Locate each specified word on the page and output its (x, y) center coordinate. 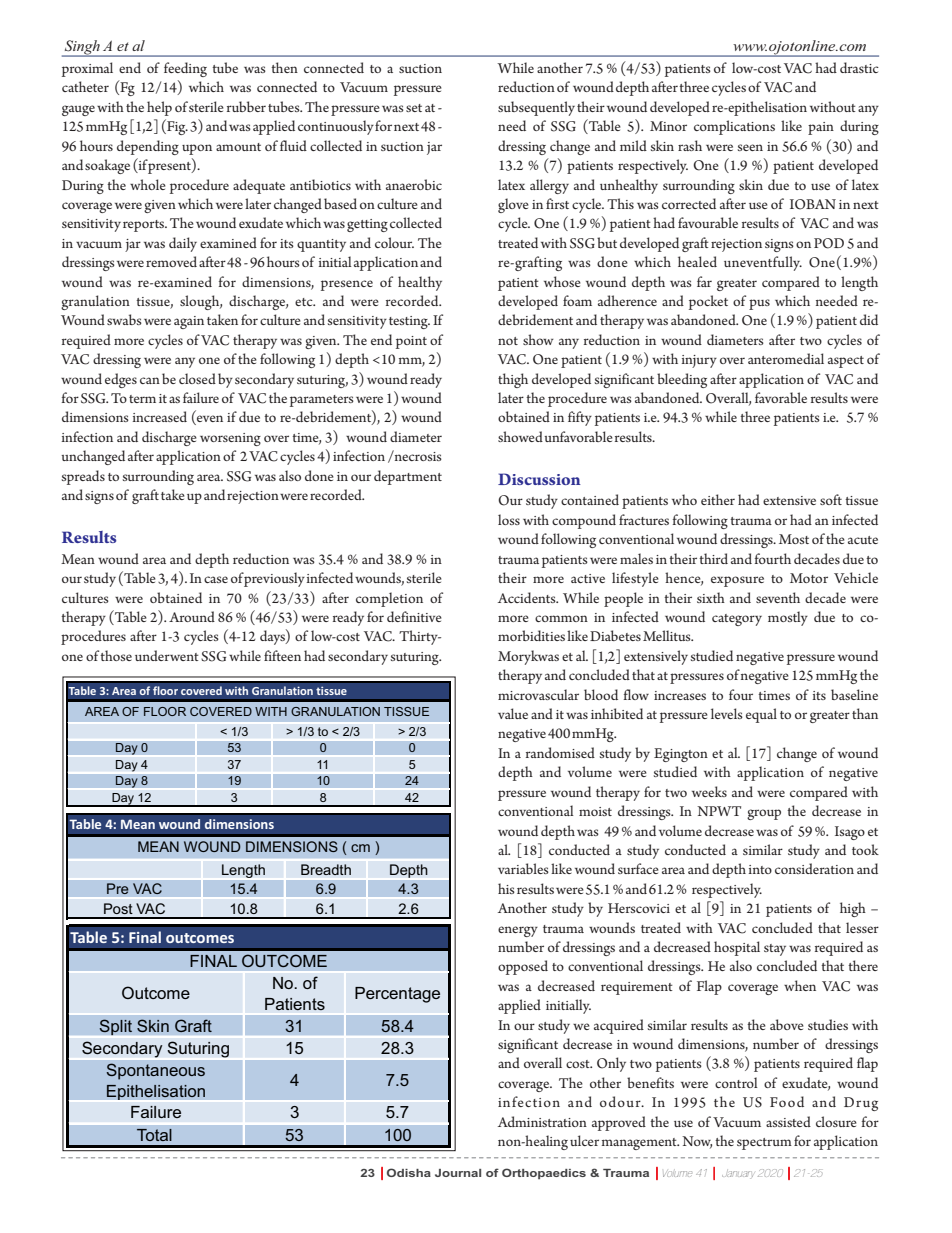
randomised (560, 752)
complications (734, 127)
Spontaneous (156, 1071)
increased (160, 416)
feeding (185, 69)
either (718, 499)
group (764, 814)
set (414, 108)
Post (118, 908)
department (408, 477)
